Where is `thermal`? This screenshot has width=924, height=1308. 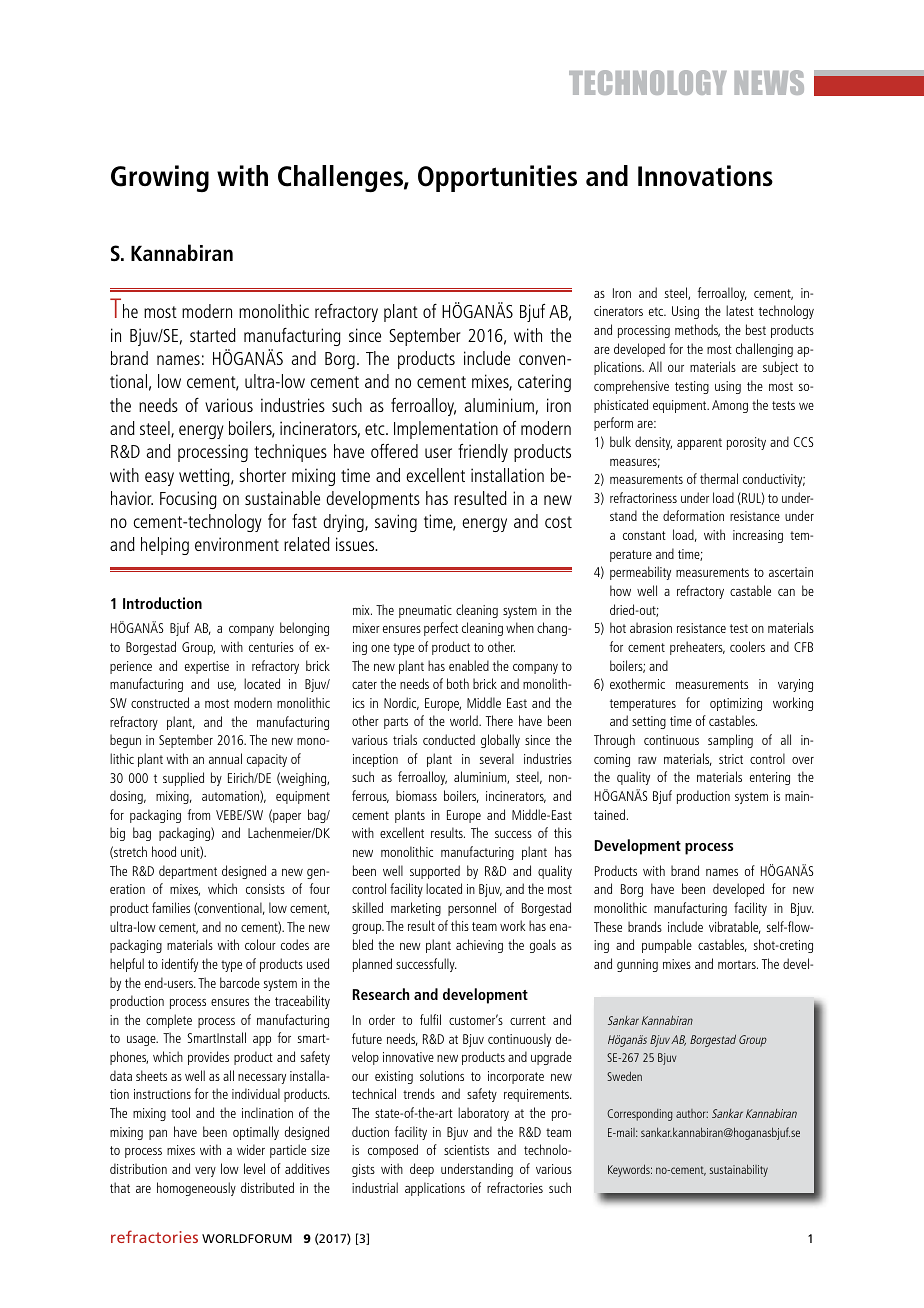
thermal is located at coordinates (719, 478).
